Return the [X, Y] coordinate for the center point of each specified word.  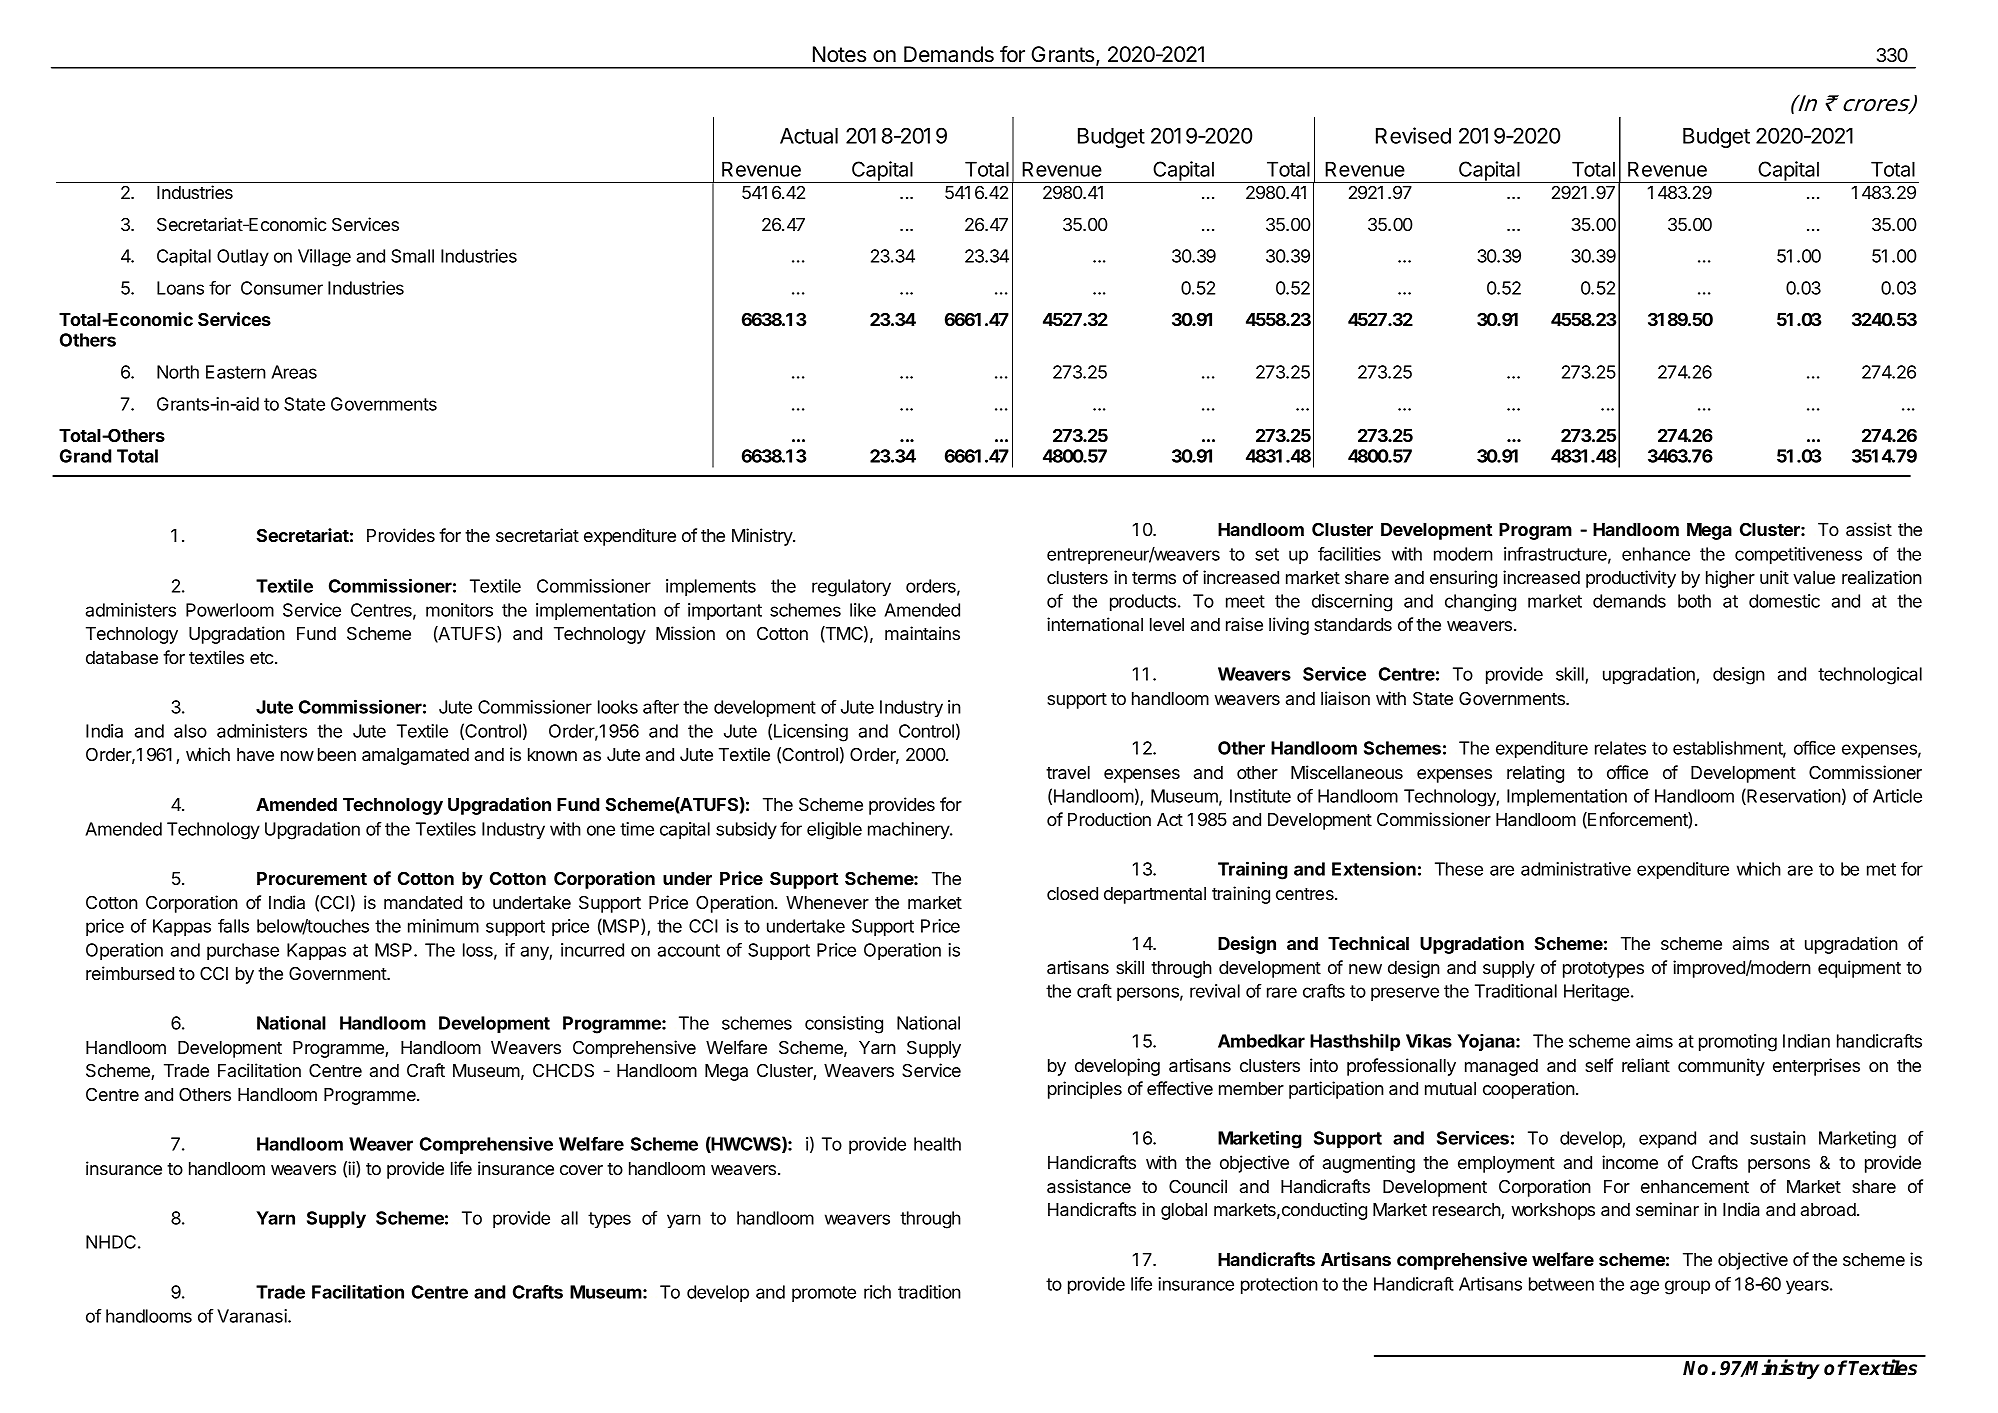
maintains [922, 633]
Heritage [1596, 993]
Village [324, 258]
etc [263, 658]
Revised [1413, 135]
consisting [844, 1025]
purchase [243, 951]
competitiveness [1798, 555]
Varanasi [253, 1316]
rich [877, 1292]
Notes [839, 54]
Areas [294, 372]
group [1687, 1287]
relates [1620, 748]
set [1267, 554]
